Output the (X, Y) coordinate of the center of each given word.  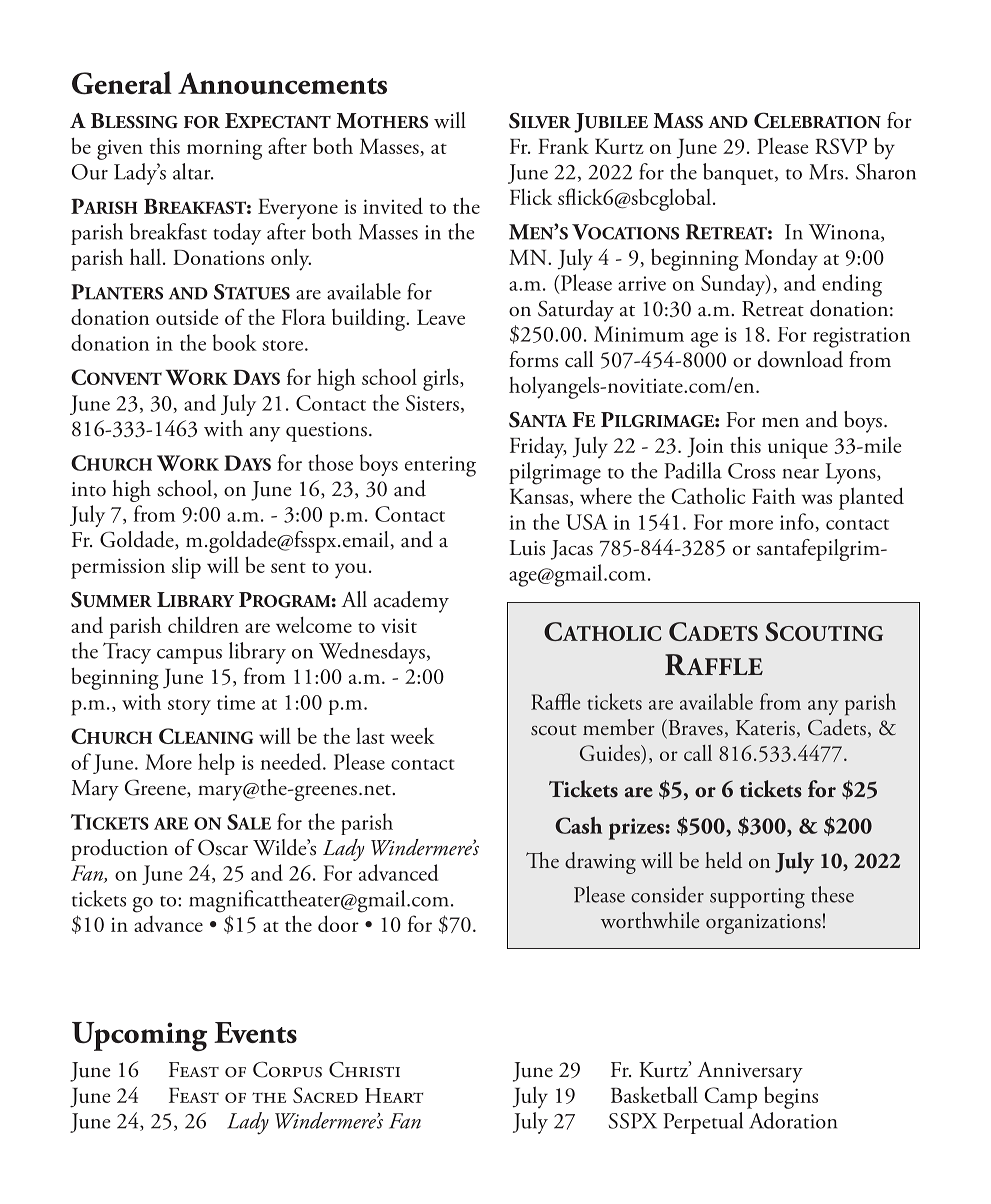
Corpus (287, 1069)
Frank (563, 146)
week (413, 735)
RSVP (841, 146)
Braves (694, 728)
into (89, 489)
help (216, 764)
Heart (394, 1095)
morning (224, 149)
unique (798, 448)
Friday (538, 447)
